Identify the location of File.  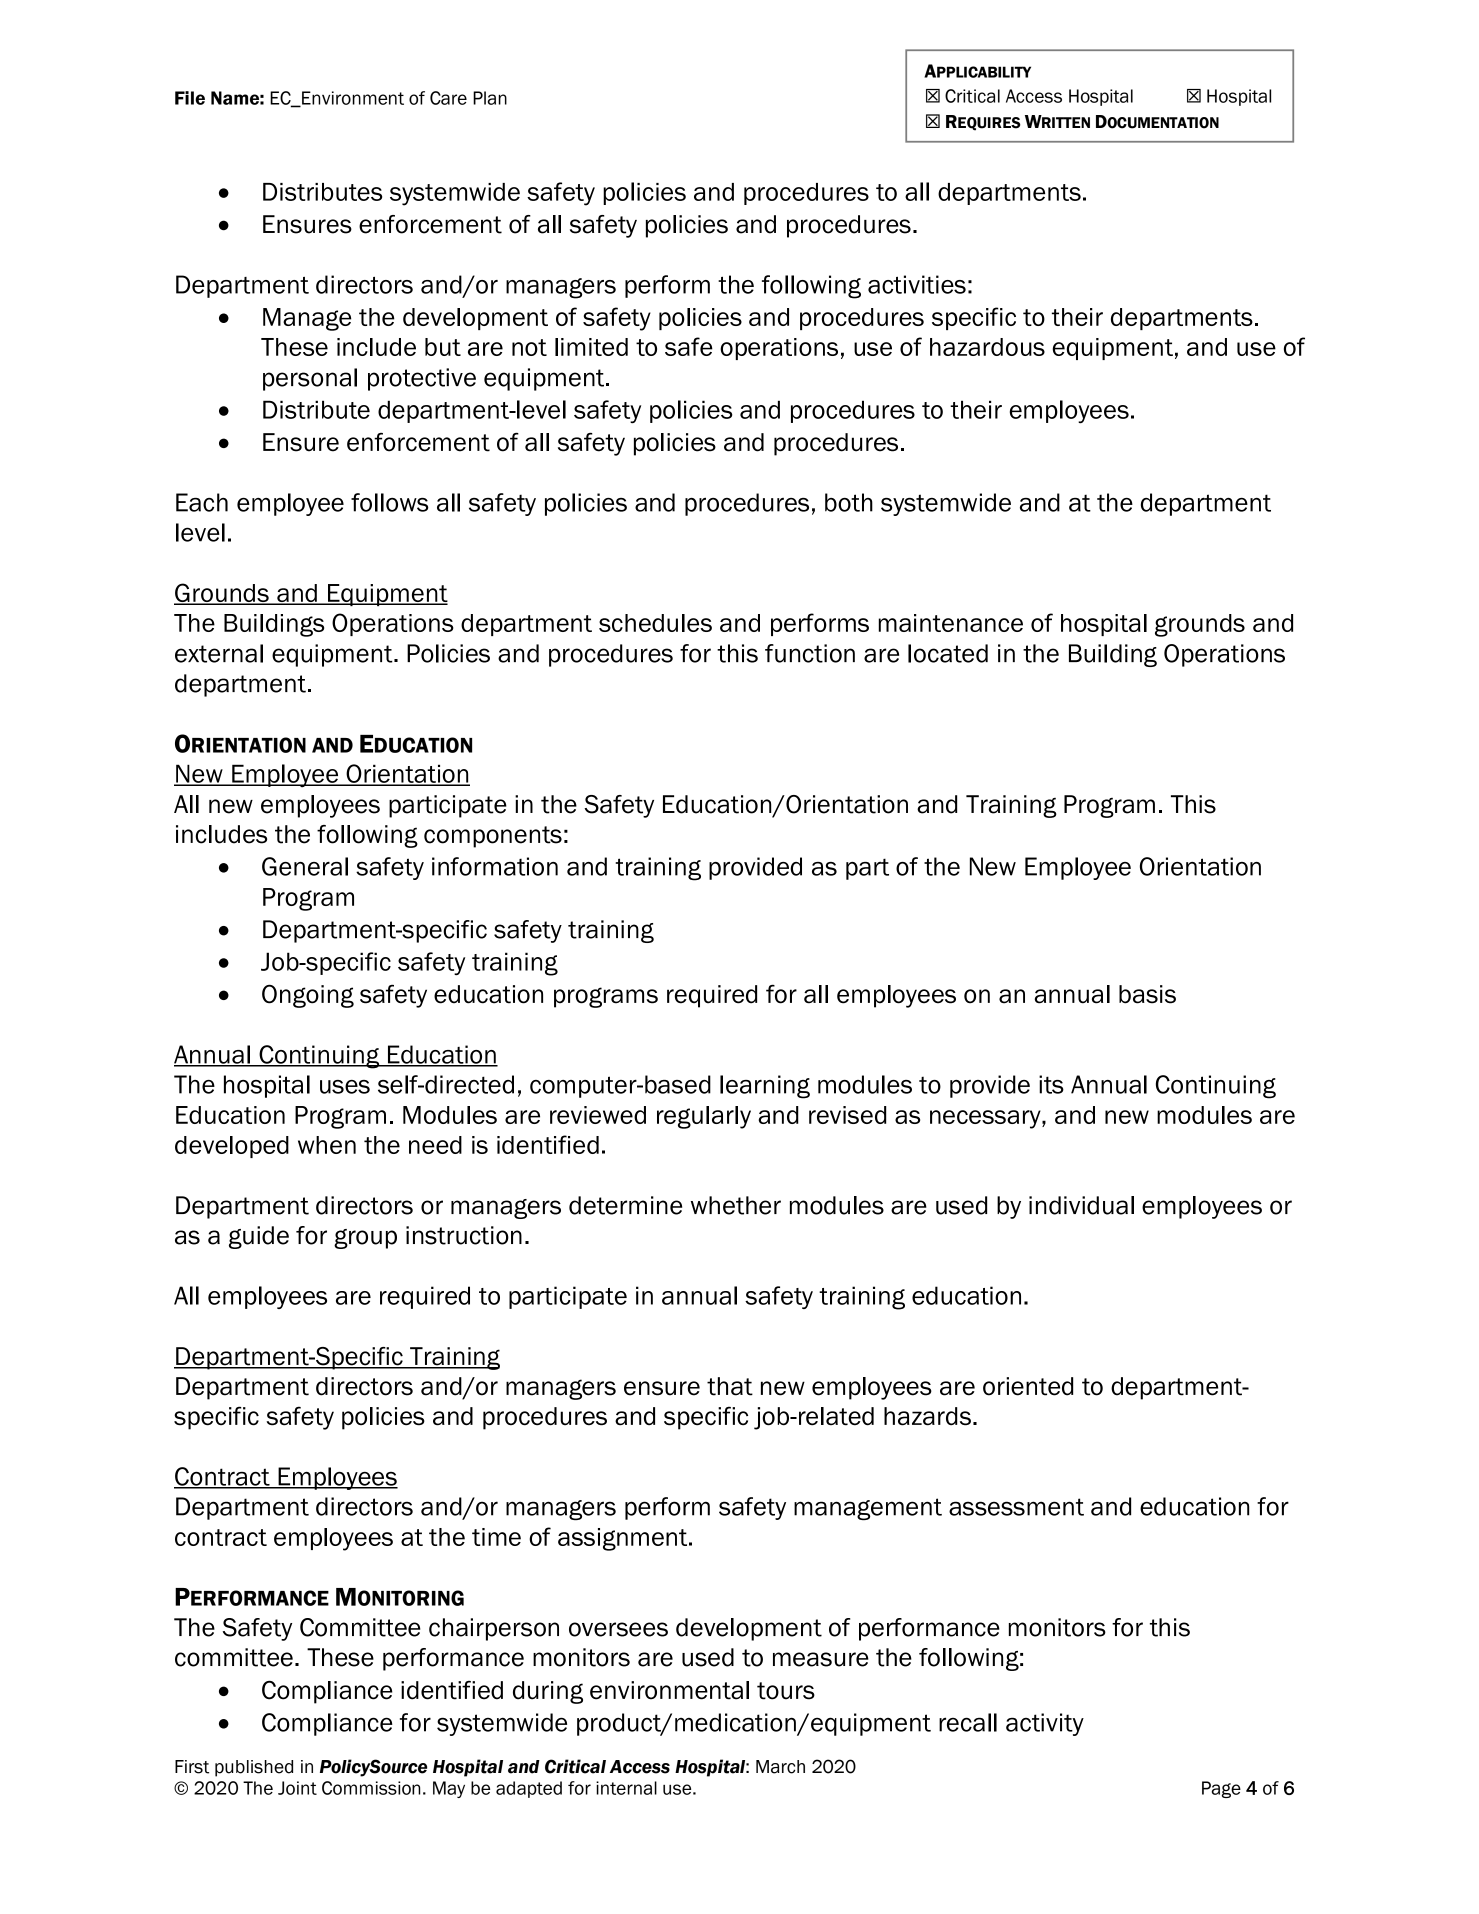
(190, 98).
